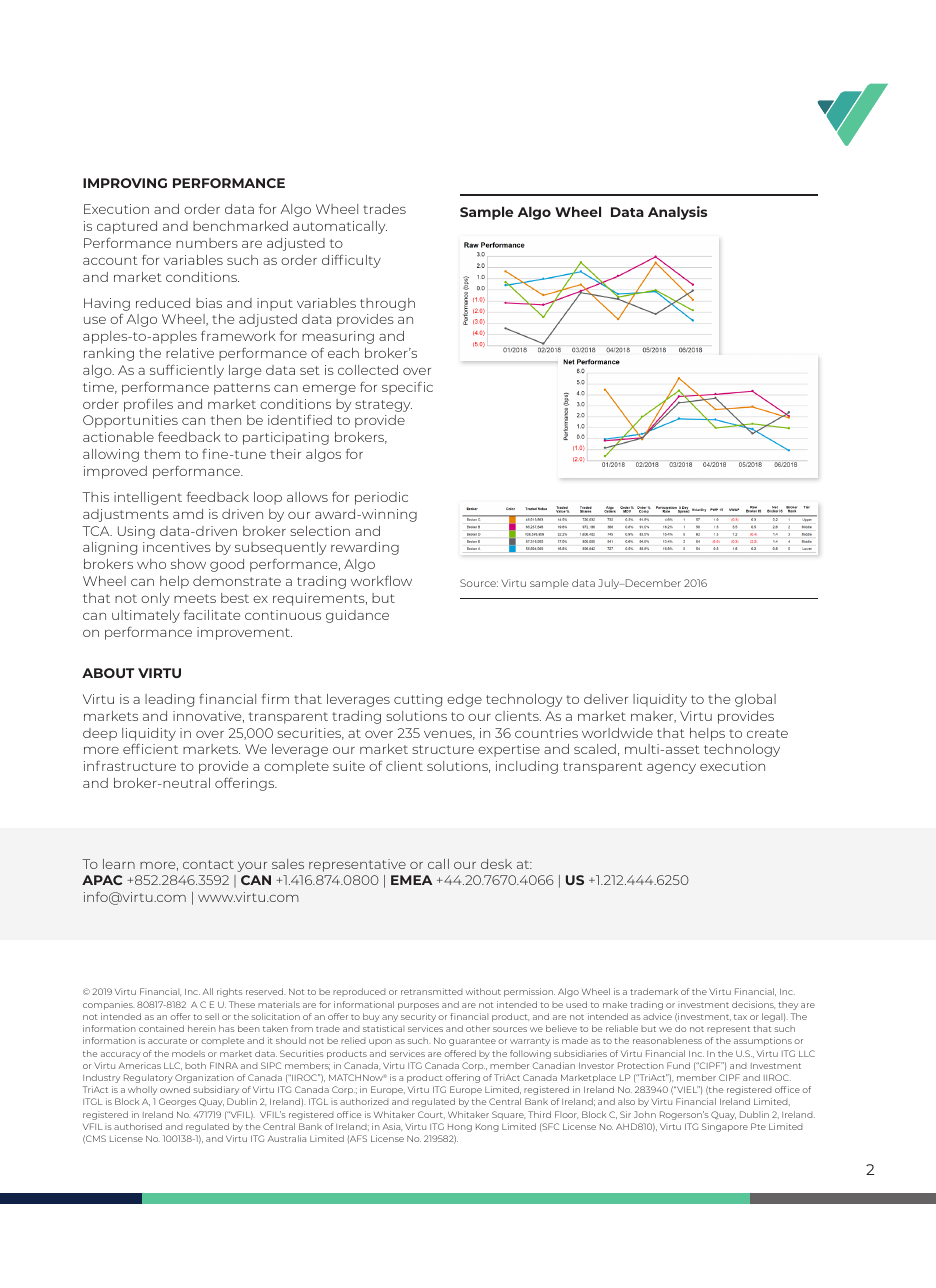  I want to click on strategy, so click(383, 406).
